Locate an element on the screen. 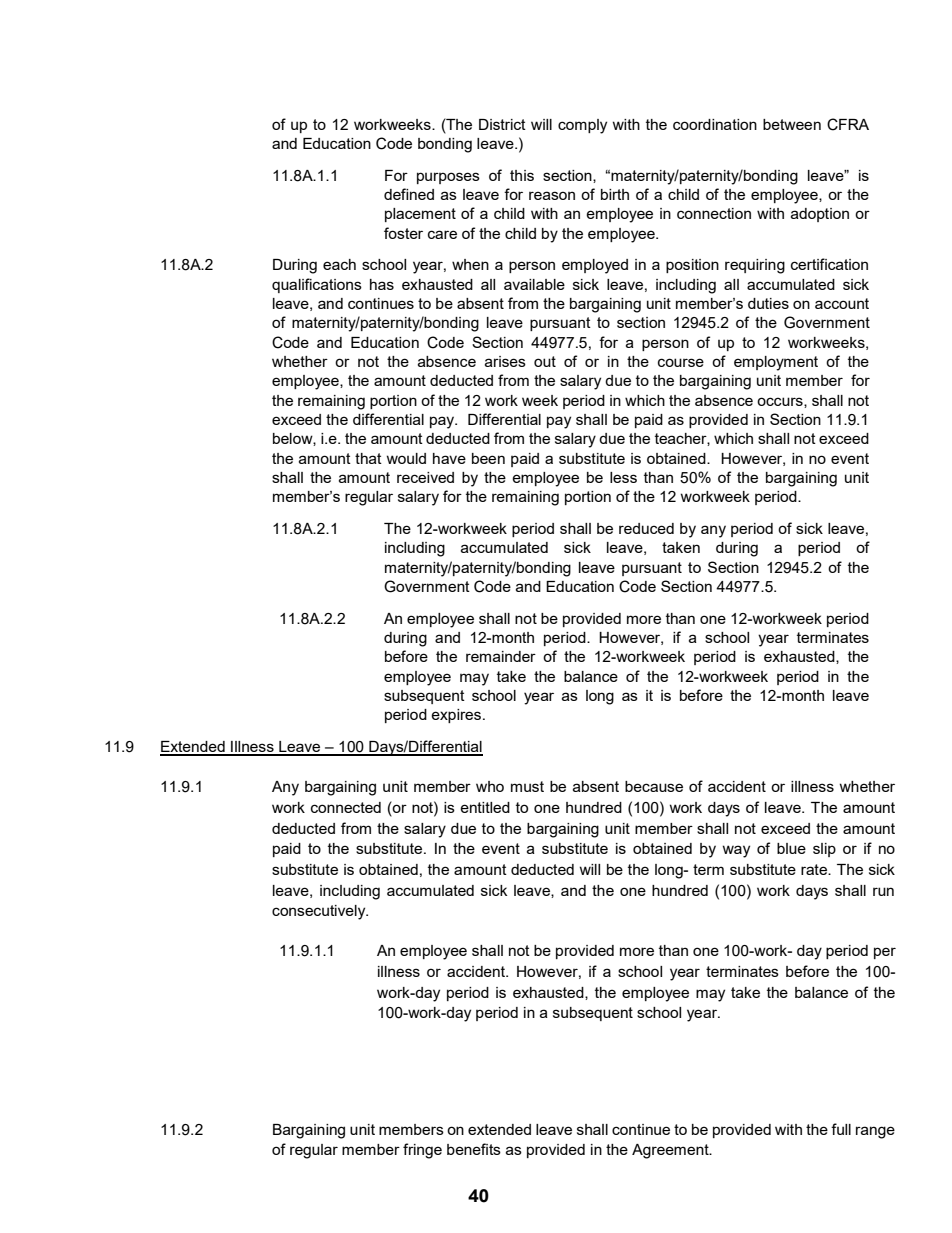  Agreement is located at coordinates (671, 1151).
